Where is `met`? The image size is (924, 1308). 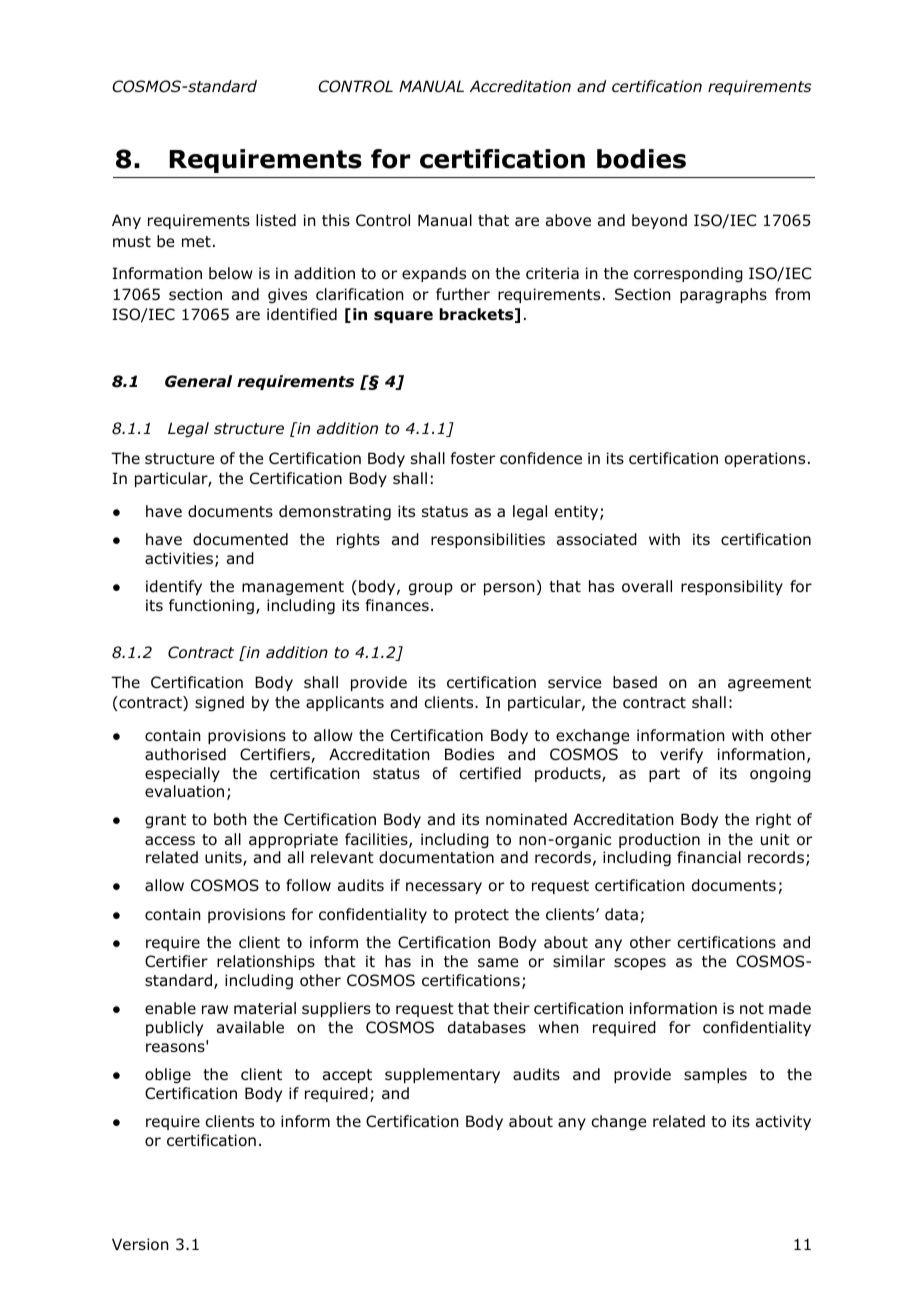 met is located at coordinates (196, 241).
